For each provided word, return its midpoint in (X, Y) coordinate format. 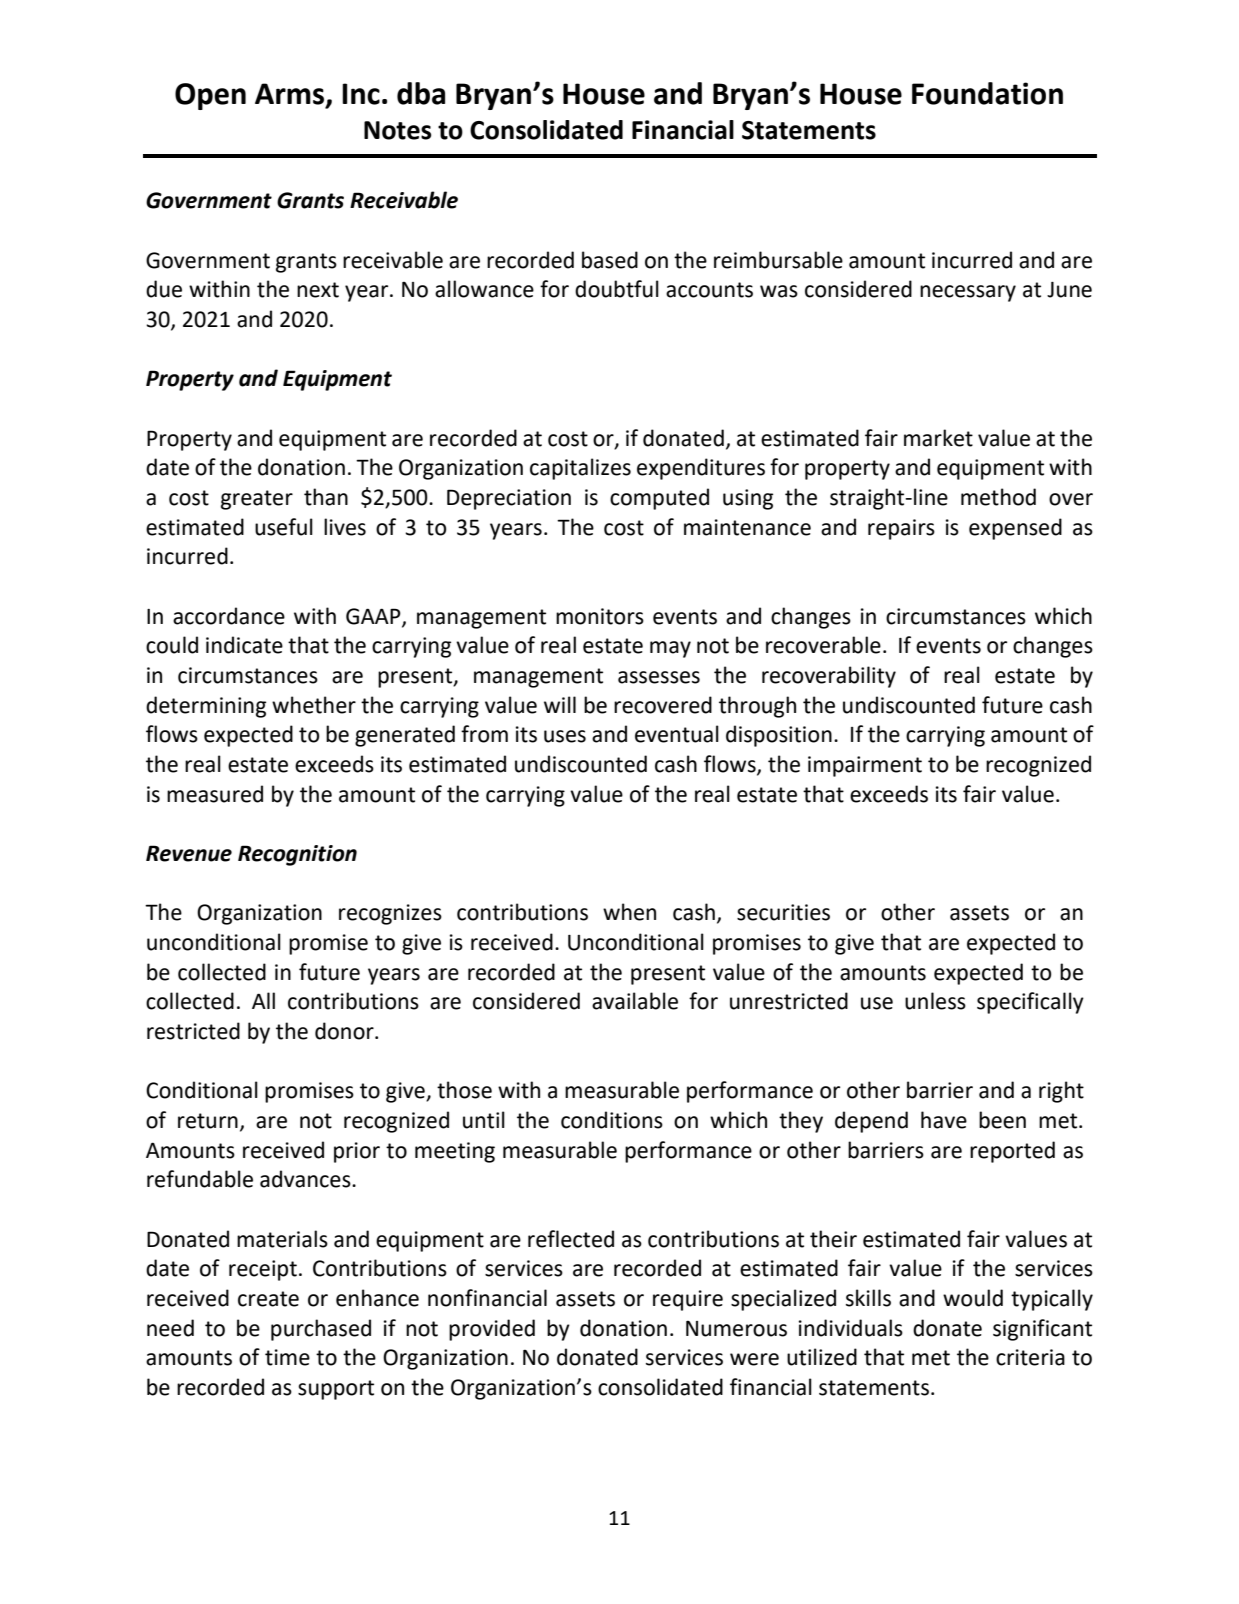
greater (257, 500)
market (938, 438)
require (688, 1300)
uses (565, 736)
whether (314, 705)
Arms (291, 95)
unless (935, 1001)
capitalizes (580, 469)
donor (345, 1031)
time (287, 1357)
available (635, 1001)
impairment (865, 766)
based (610, 260)
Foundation (987, 93)
